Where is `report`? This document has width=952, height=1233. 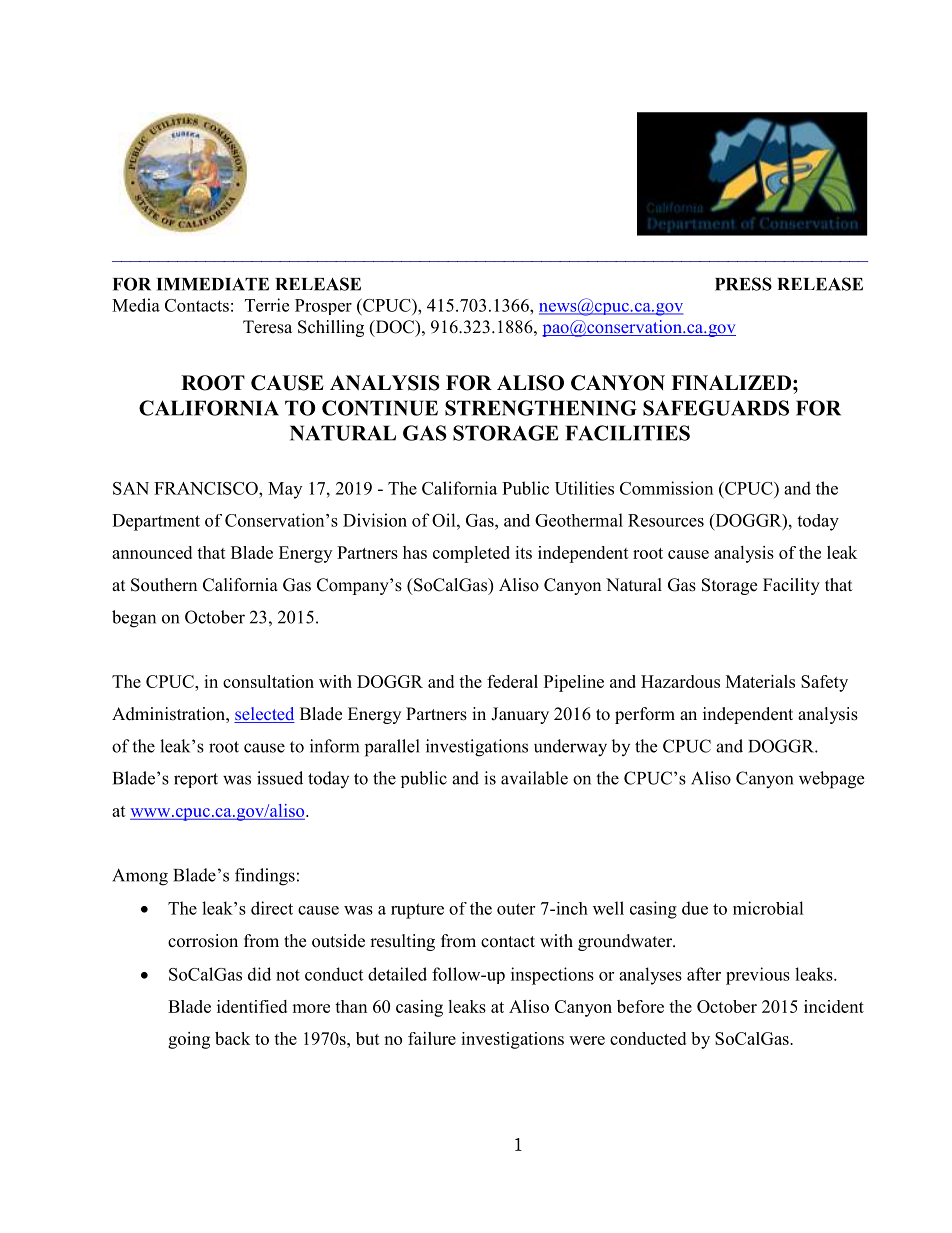
report is located at coordinates (196, 780).
